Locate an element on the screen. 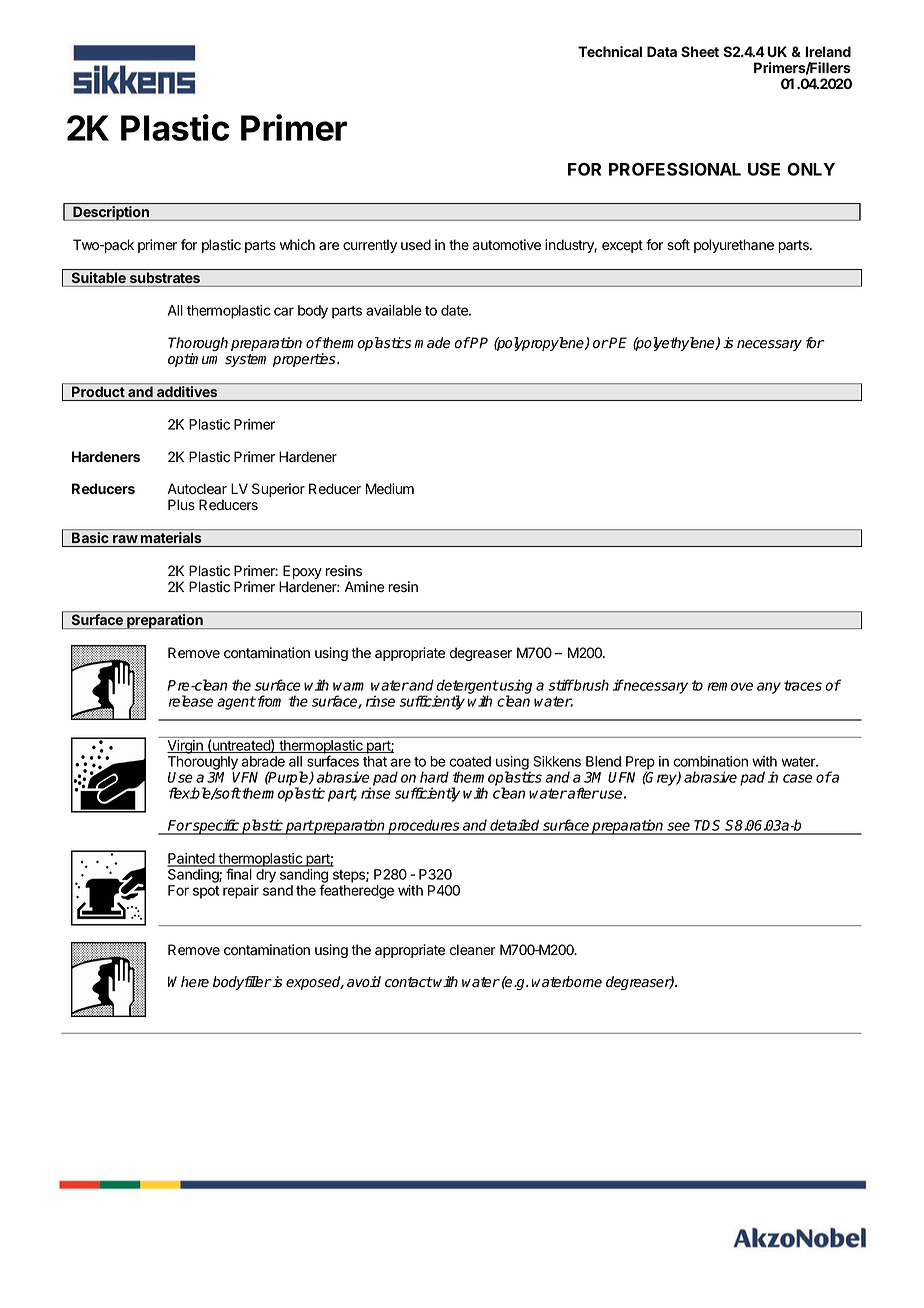 Image resolution: width=924 pixels, height=1308 pixels. Plus is located at coordinates (181, 505).
